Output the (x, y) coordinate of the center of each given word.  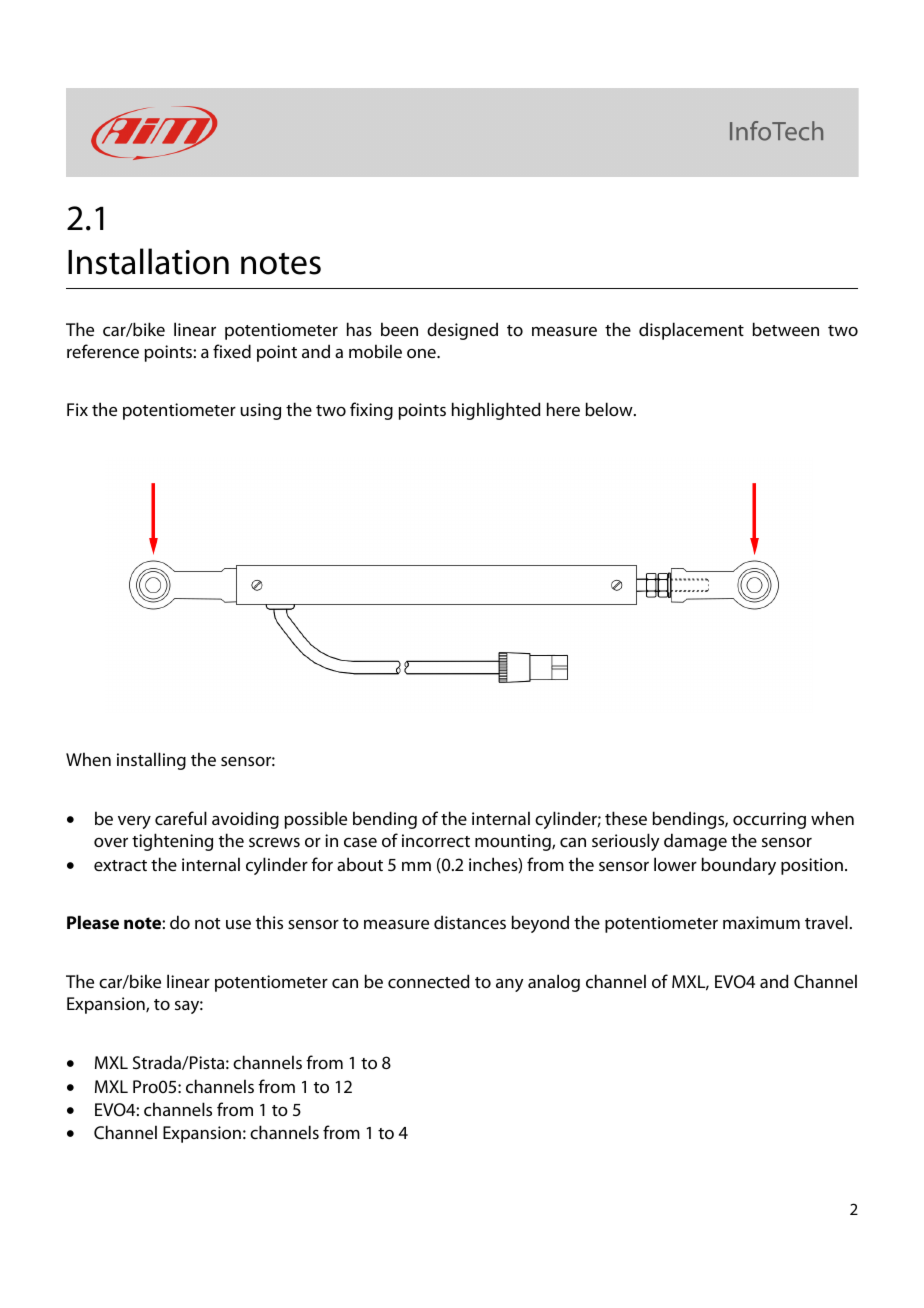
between (785, 329)
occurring (769, 820)
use (238, 924)
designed (462, 331)
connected (428, 981)
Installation (148, 261)
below (610, 409)
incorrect (436, 840)
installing (151, 761)
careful (181, 818)
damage (695, 842)
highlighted (496, 411)
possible (315, 820)
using (260, 411)
